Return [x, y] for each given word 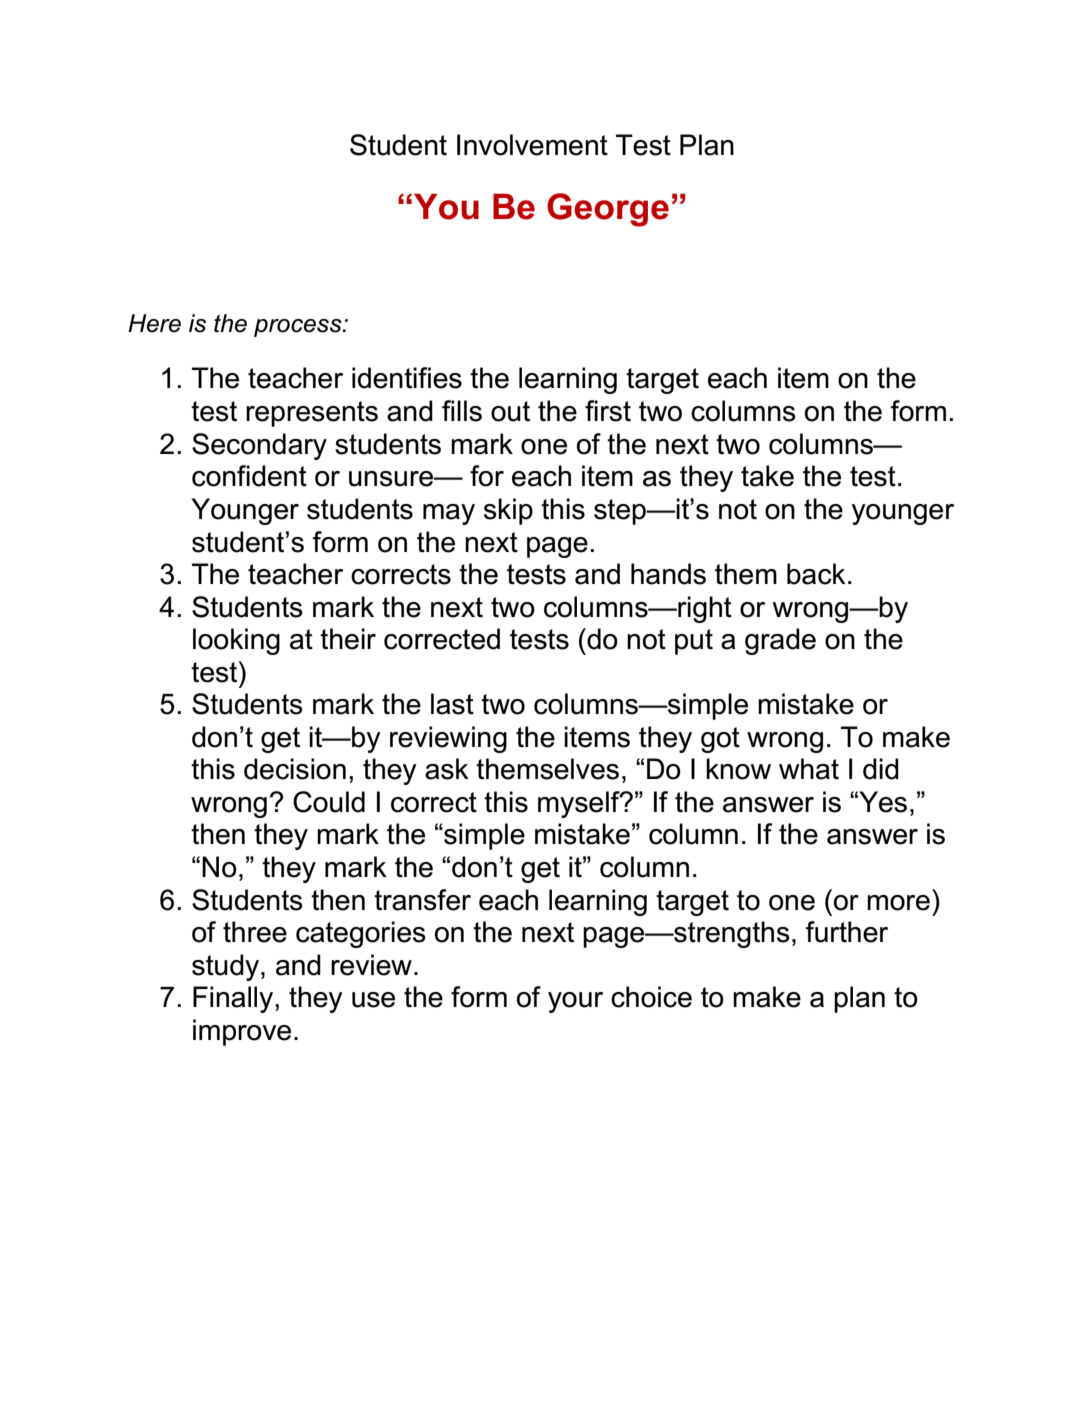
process [299, 328]
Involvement [532, 145]
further [846, 932]
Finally [234, 999]
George [608, 210]
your [575, 1002]
